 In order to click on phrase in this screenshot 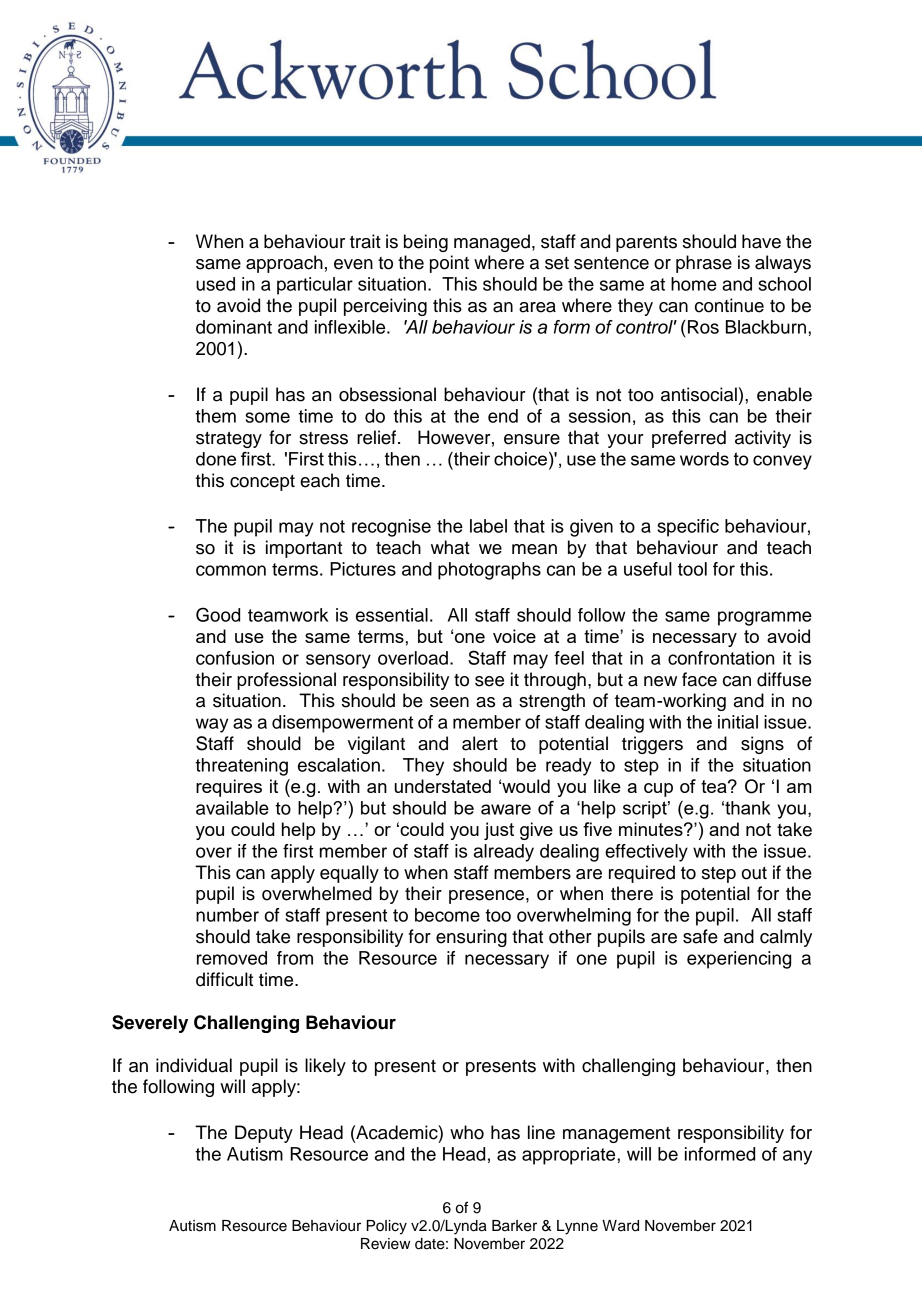, I will do `click(704, 264)`.
